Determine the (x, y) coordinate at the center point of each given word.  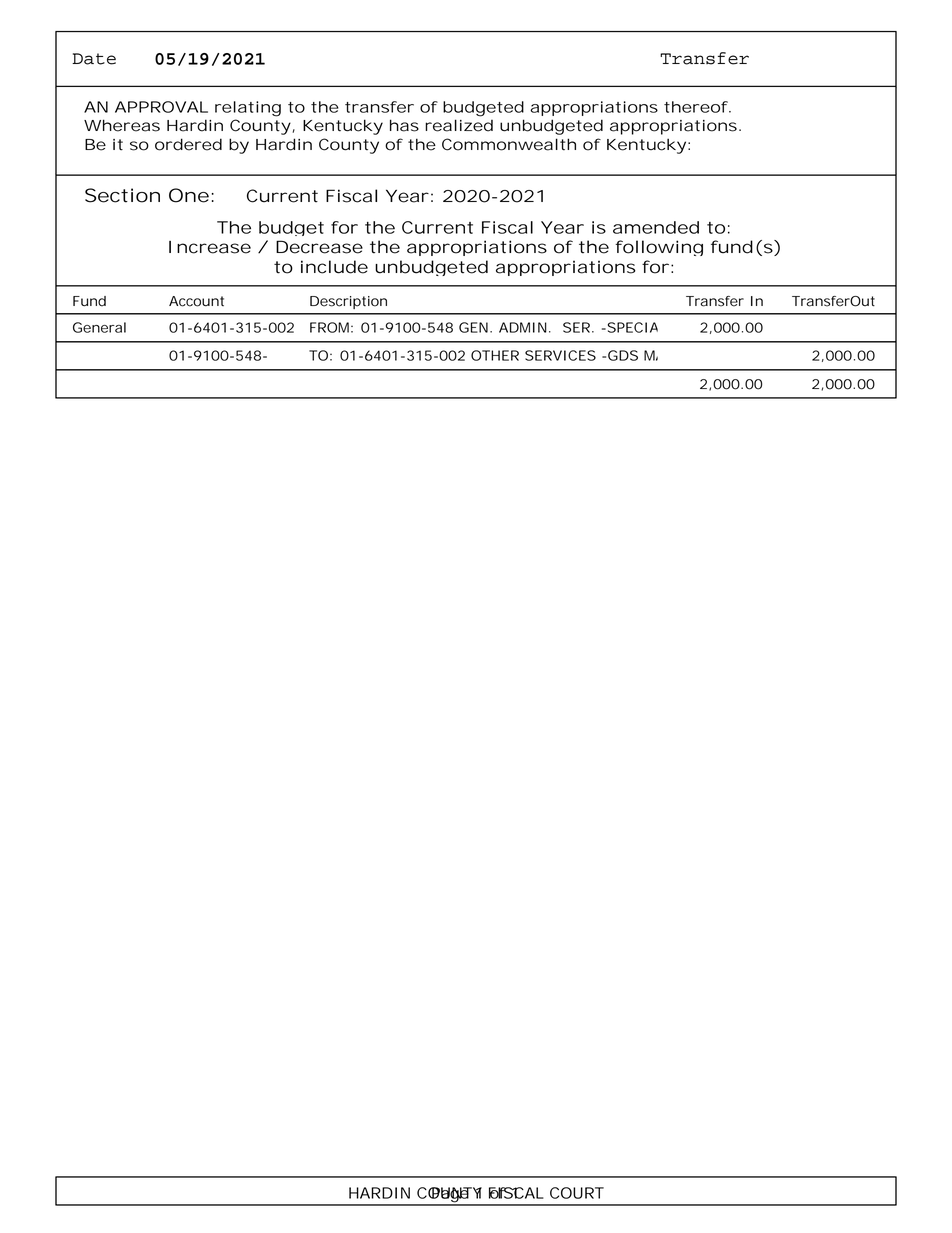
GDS (623, 355)
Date (94, 59)
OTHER (495, 355)
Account (196, 301)
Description (348, 302)
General (99, 327)
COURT (577, 1193)
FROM (329, 327)
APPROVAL (161, 107)
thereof (696, 107)
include (334, 267)
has (404, 125)
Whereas (122, 125)
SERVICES (560, 355)
